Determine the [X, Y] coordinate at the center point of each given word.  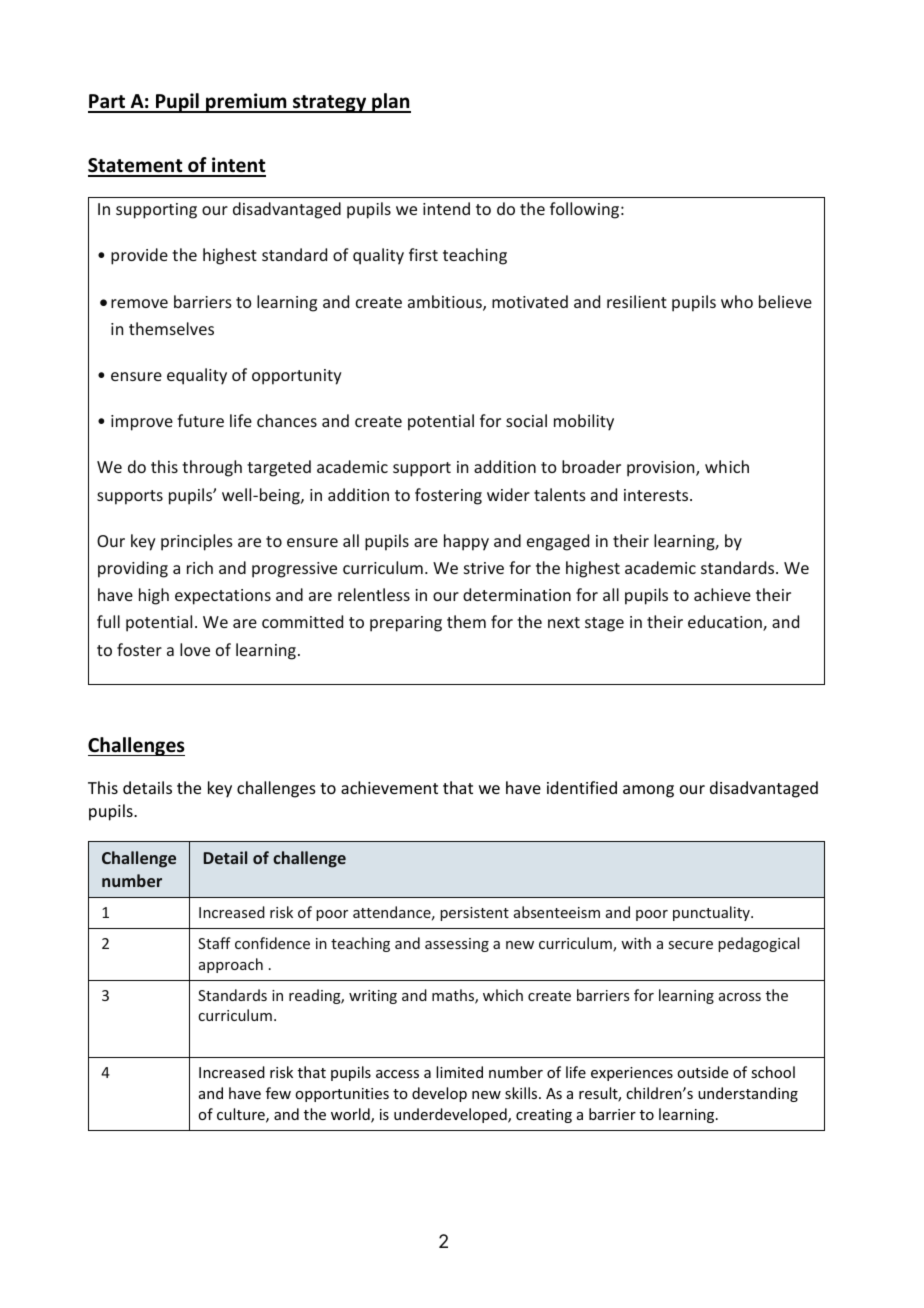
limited [459, 1072]
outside [702, 1072]
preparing [406, 624]
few [278, 1093]
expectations [223, 597]
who [737, 301]
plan [390, 103]
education [726, 623]
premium [246, 103]
